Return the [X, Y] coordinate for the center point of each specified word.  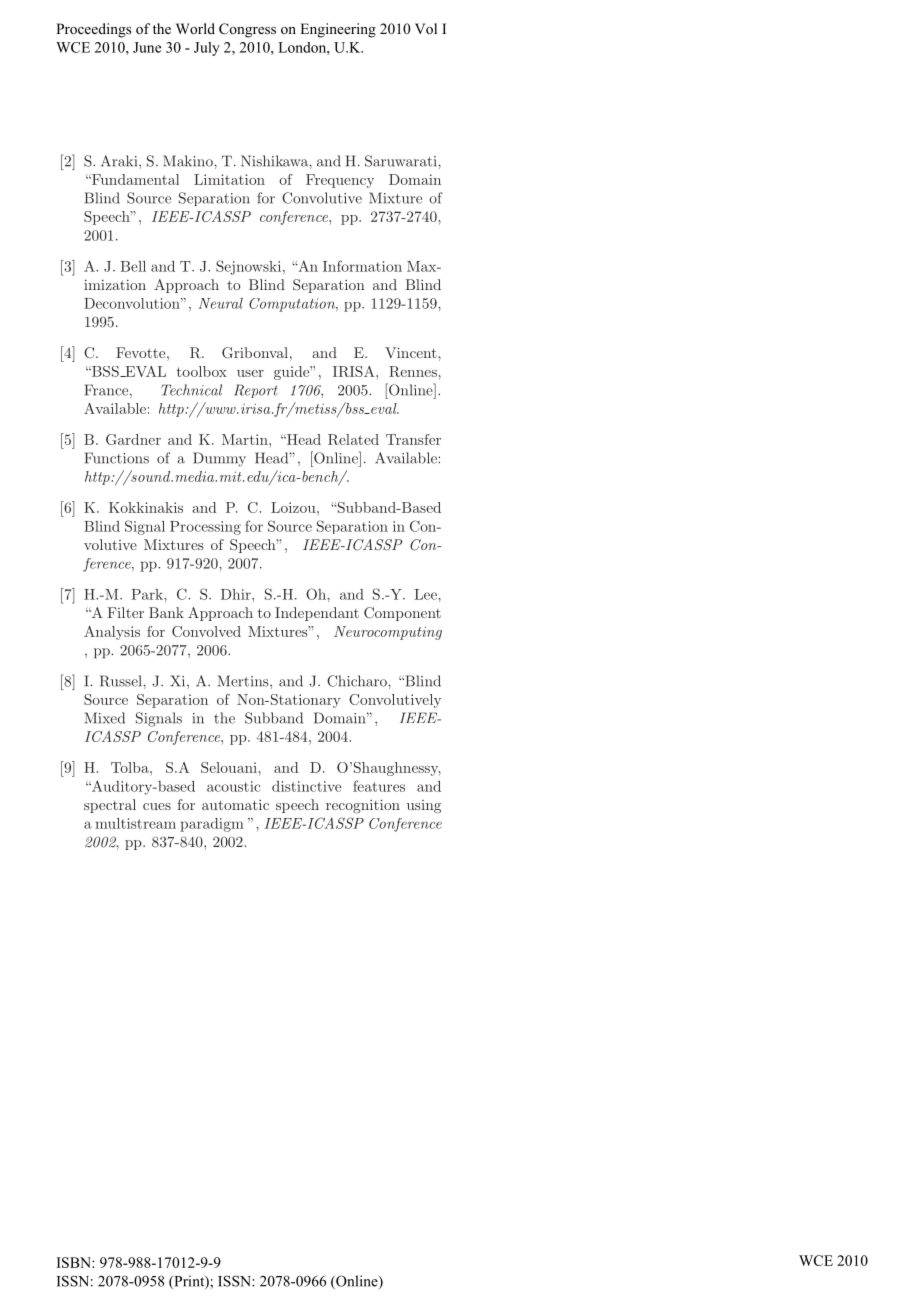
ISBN [75, 1262]
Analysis [112, 633]
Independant [317, 614]
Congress [247, 30]
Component [402, 614]
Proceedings [93, 30]
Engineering [338, 30]
